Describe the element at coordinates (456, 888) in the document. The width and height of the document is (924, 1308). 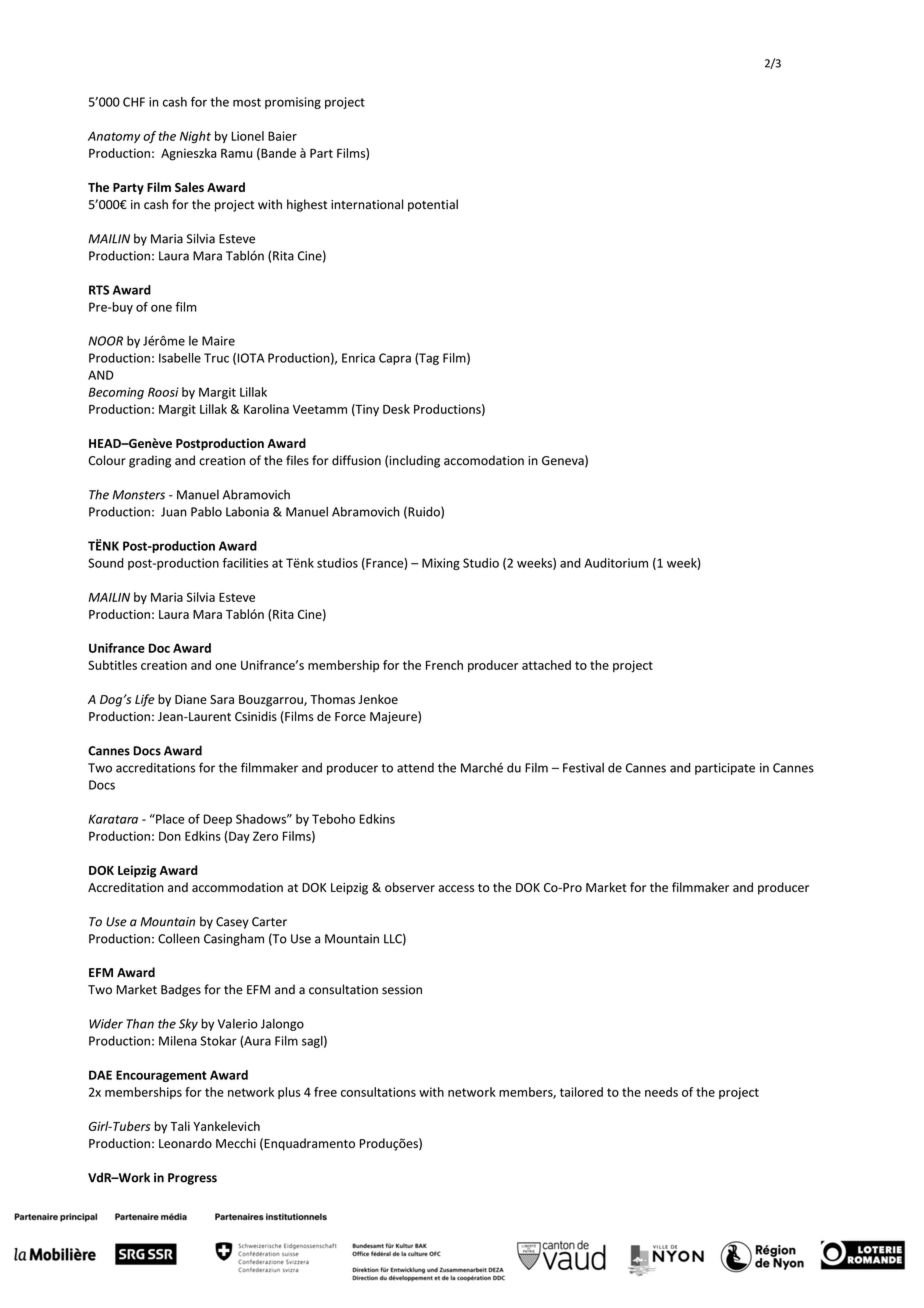
I see `access` at that location.
